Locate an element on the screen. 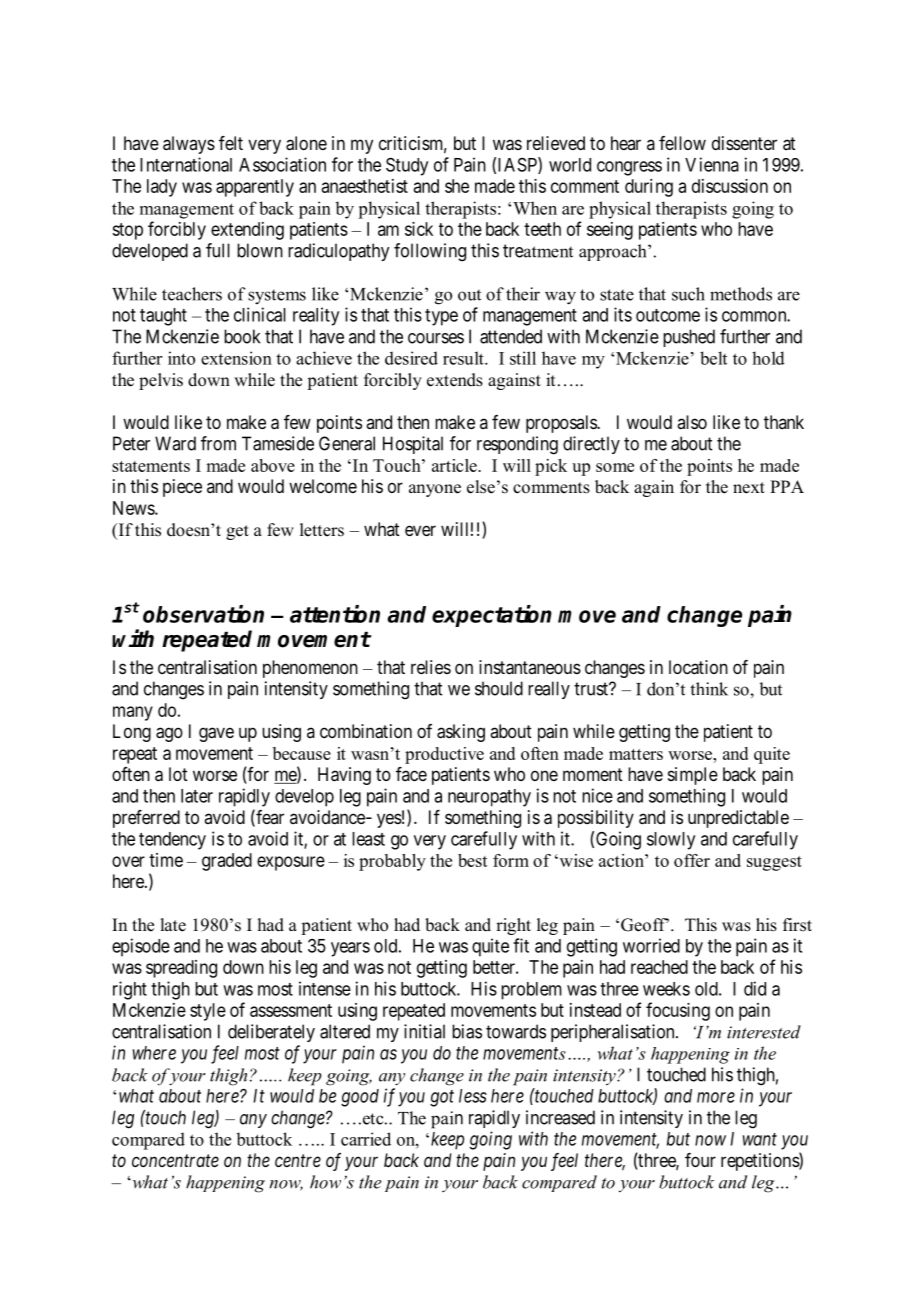 The height and width of the screenshot is (1308, 924). International is located at coordinates (186, 164).
